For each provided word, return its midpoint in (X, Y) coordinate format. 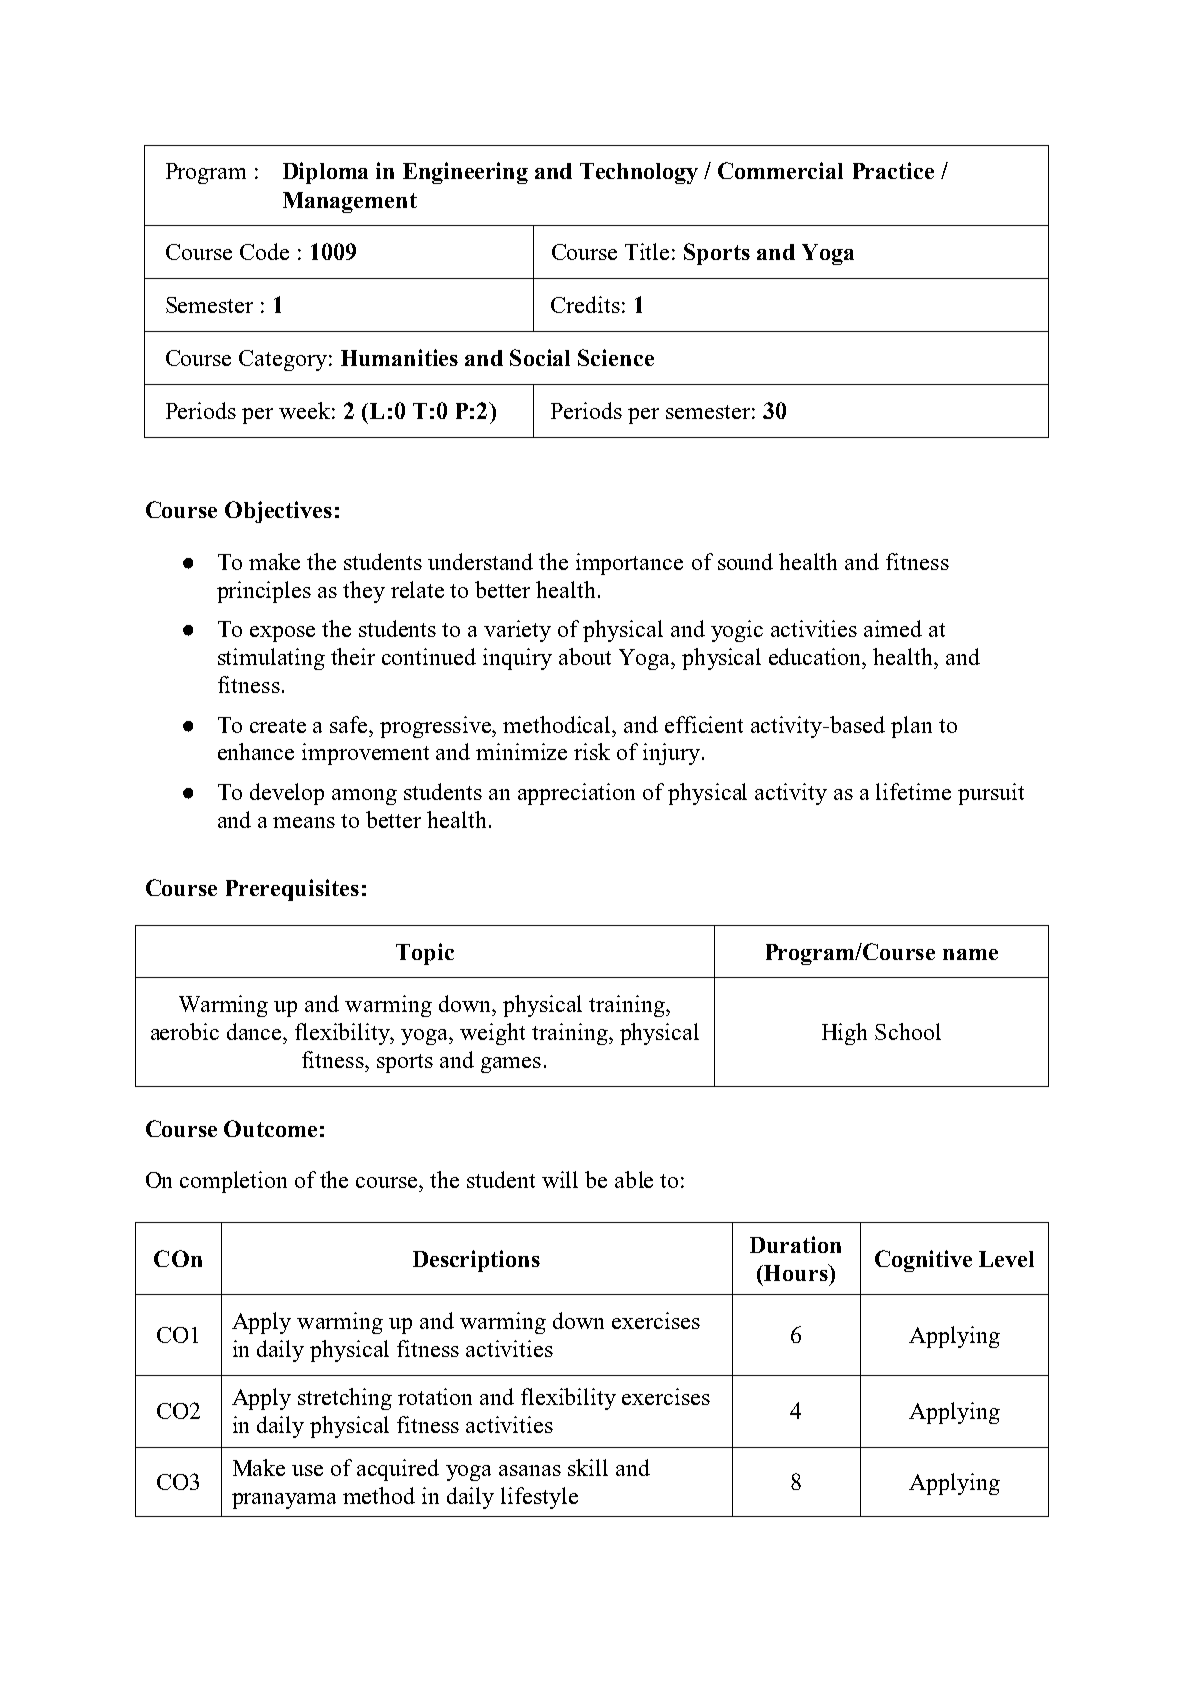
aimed (893, 628)
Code (264, 251)
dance (255, 1031)
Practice (893, 170)
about (585, 656)
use (307, 1470)
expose (282, 634)
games (511, 1065)
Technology (639, 173)
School (908, 1031)
